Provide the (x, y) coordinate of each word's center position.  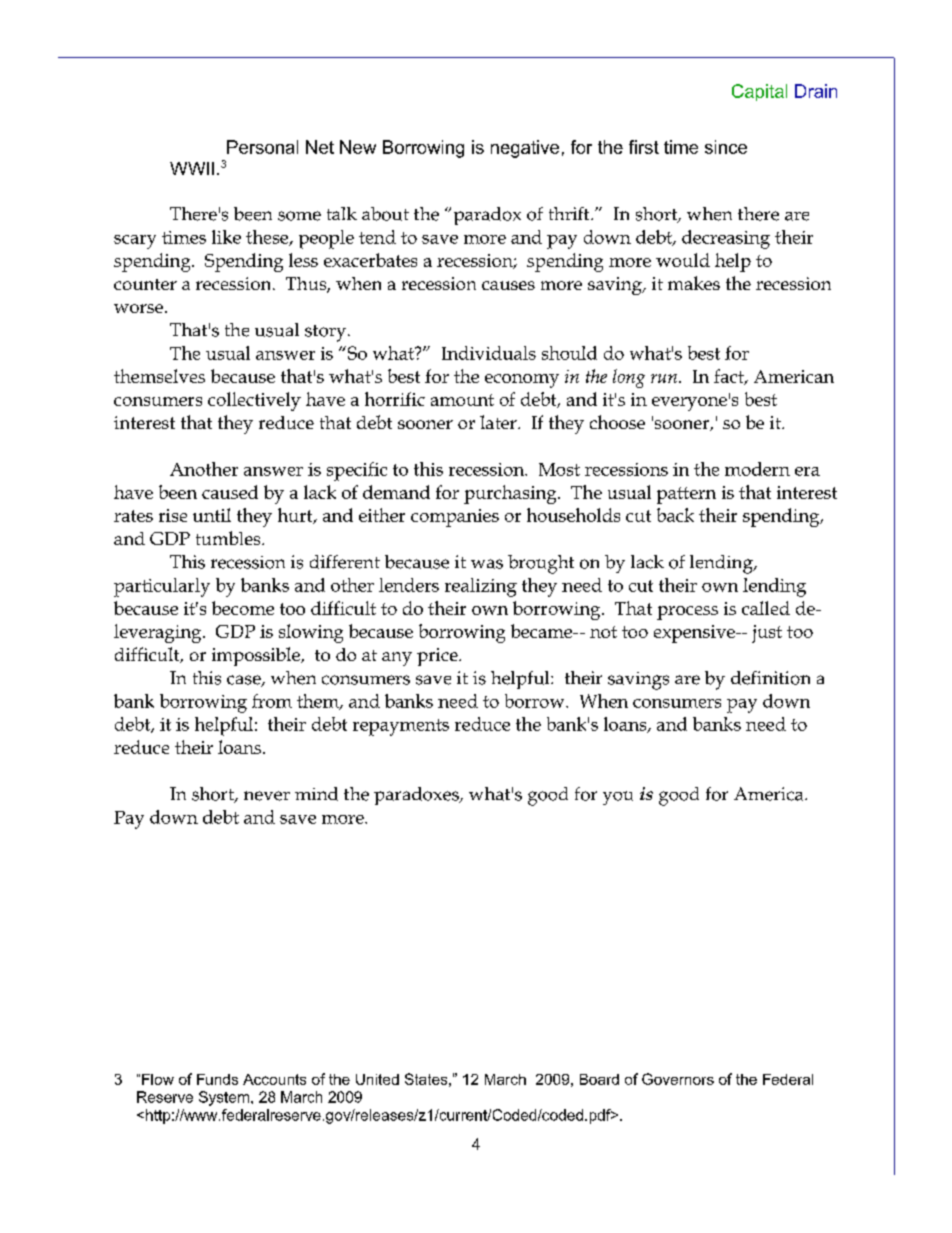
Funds (217, 1079)
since (726, 147)
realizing (481, 587)
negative (525, 149)
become (243, 608)
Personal (262, 147)
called (766, 608)
